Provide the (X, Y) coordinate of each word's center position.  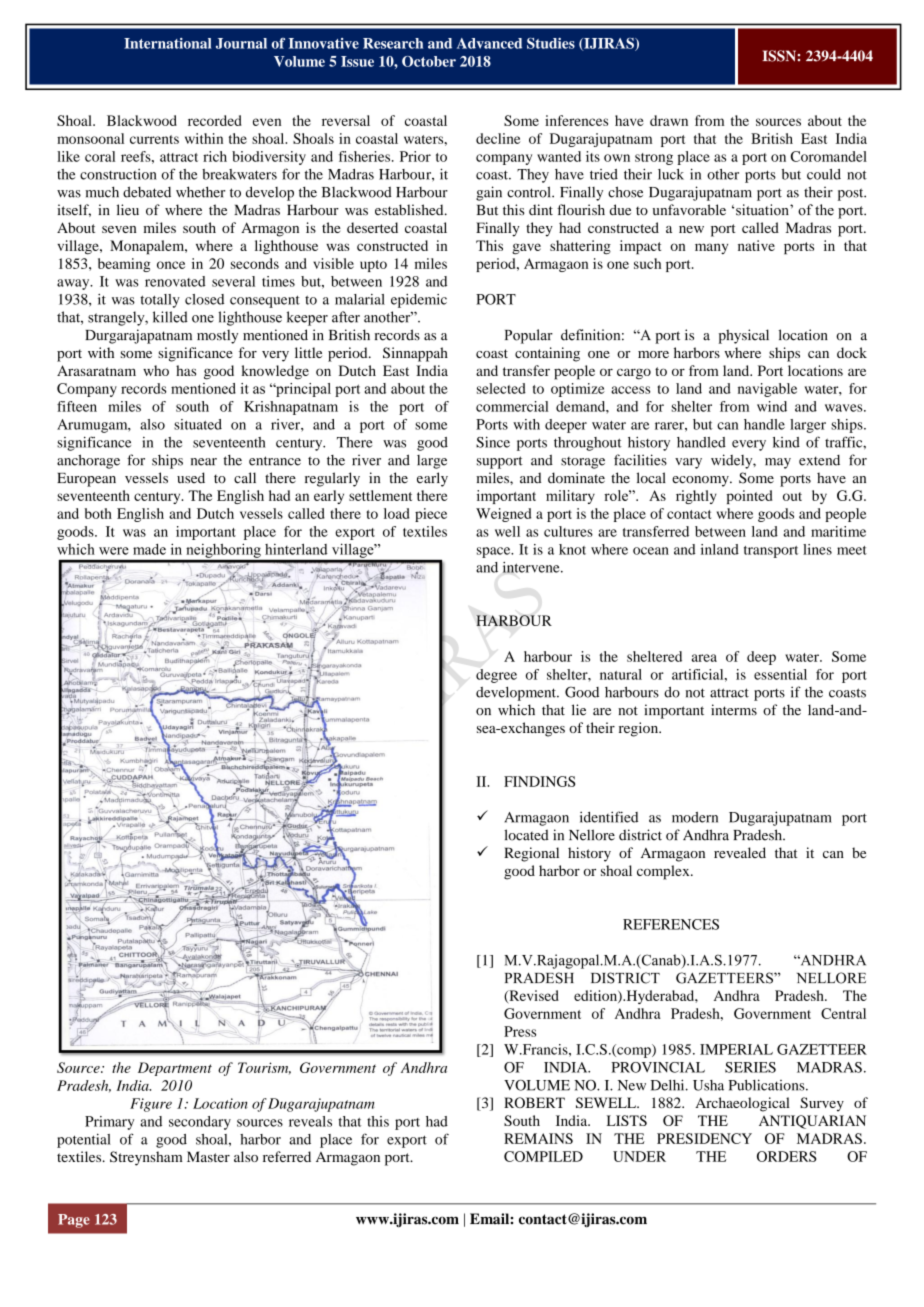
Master (208, 1156)
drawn (669, 120)
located (526, 835)
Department (175, 1069)
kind (786, 442)
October (429, 61)
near (204, 462)
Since (493, 442)
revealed (740, 852)
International (168, 43)
